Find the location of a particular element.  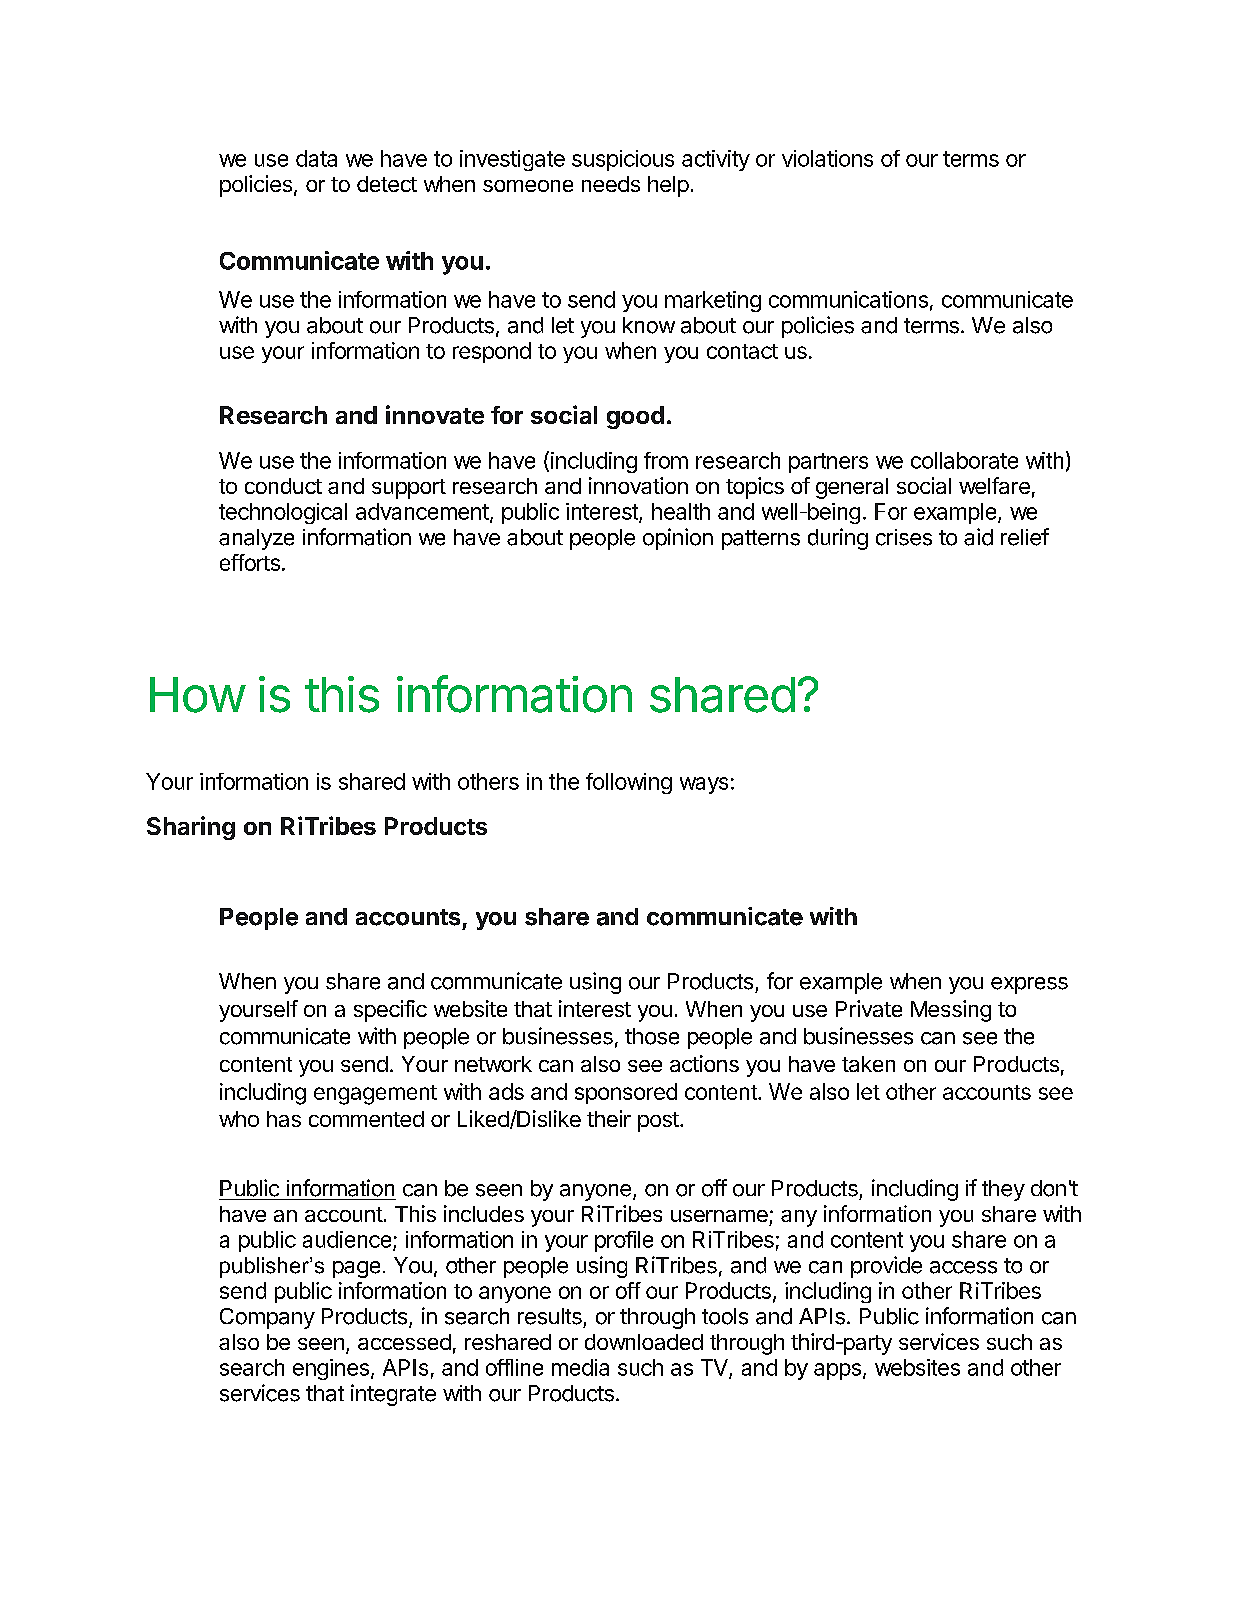

ways is located at coordinates (704, 785).
